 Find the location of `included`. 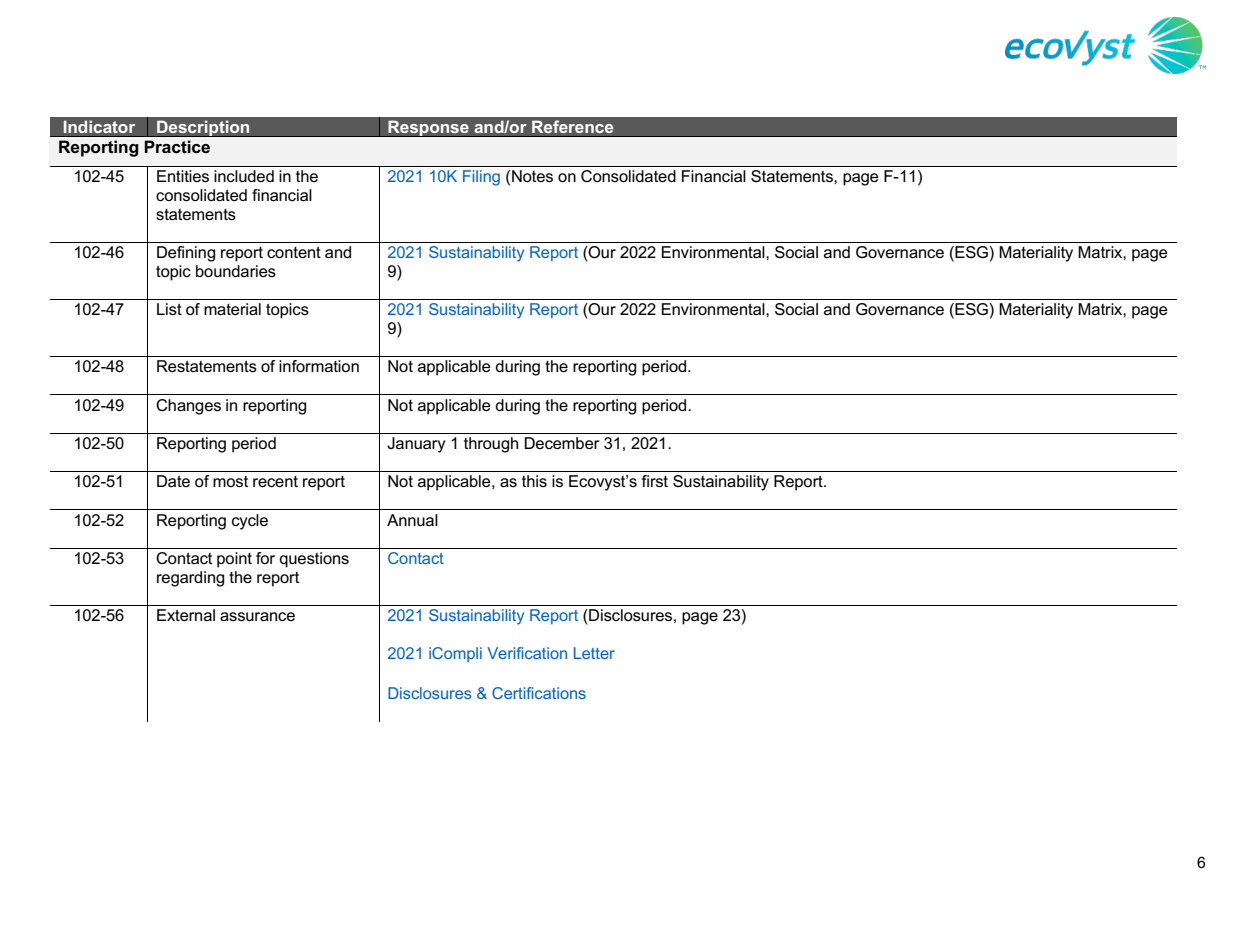

included is located at coordinates (244, 176).
